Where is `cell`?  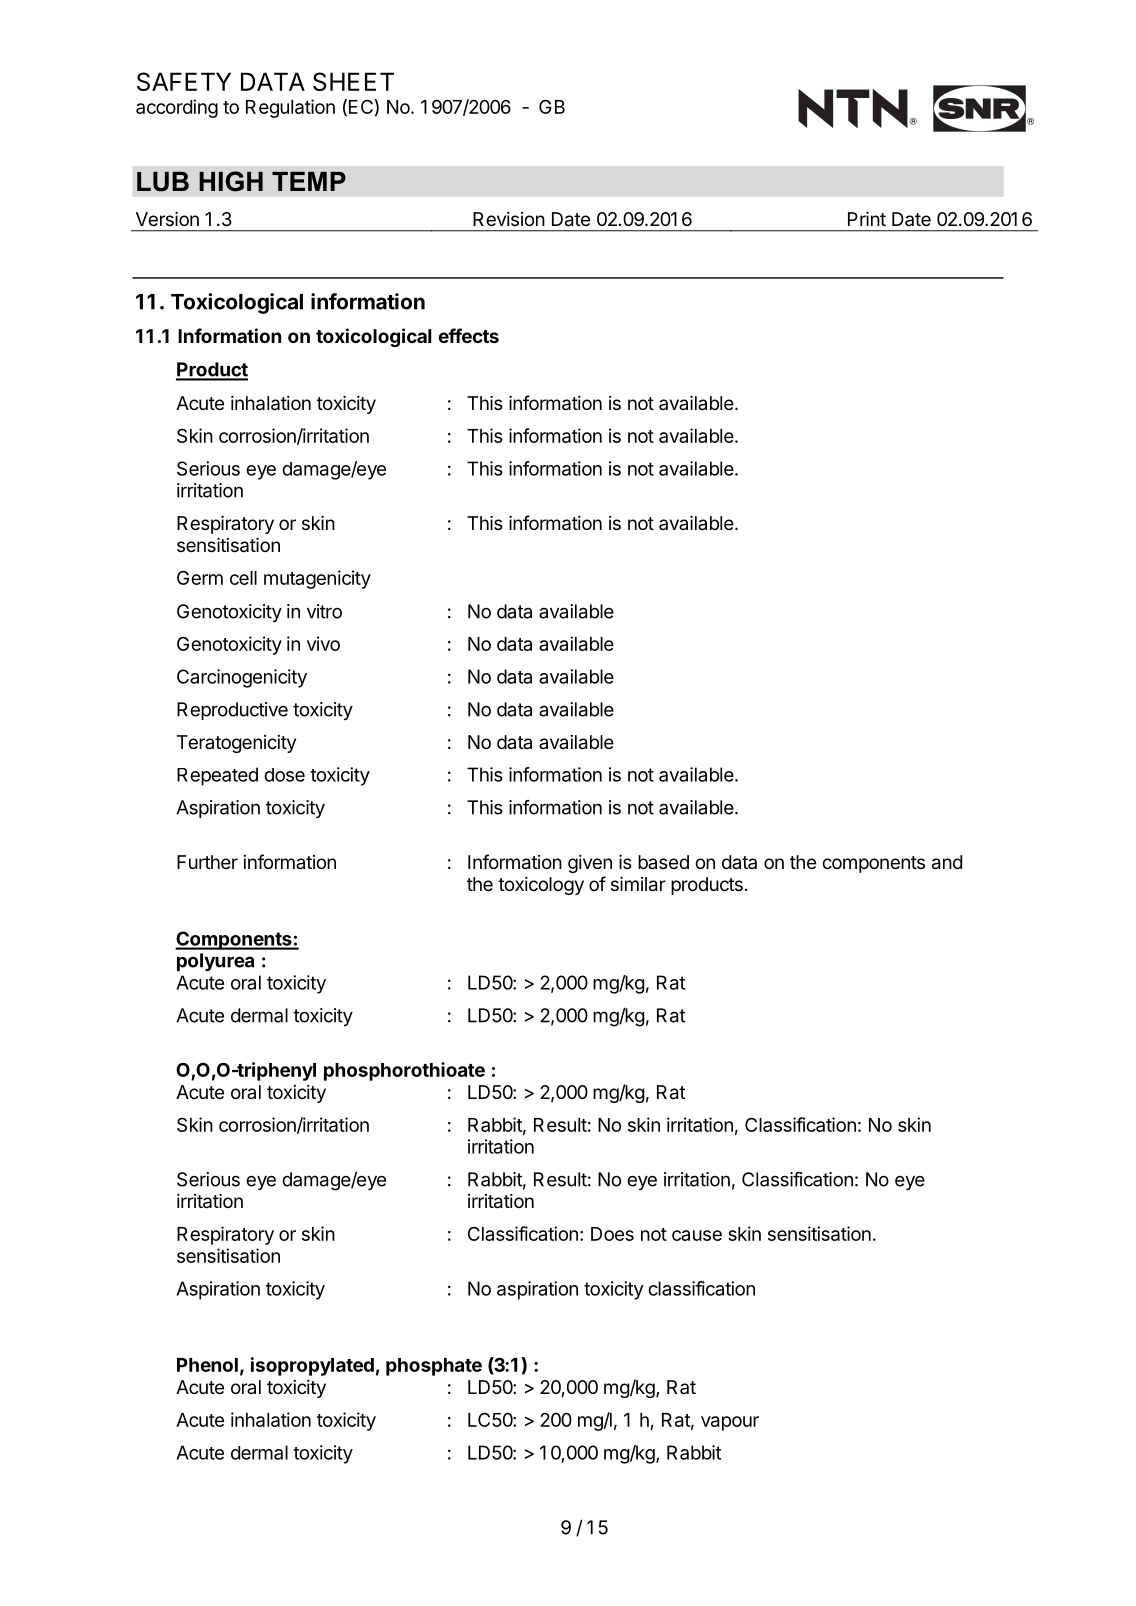 cell is located at coordinates (243, 578).
